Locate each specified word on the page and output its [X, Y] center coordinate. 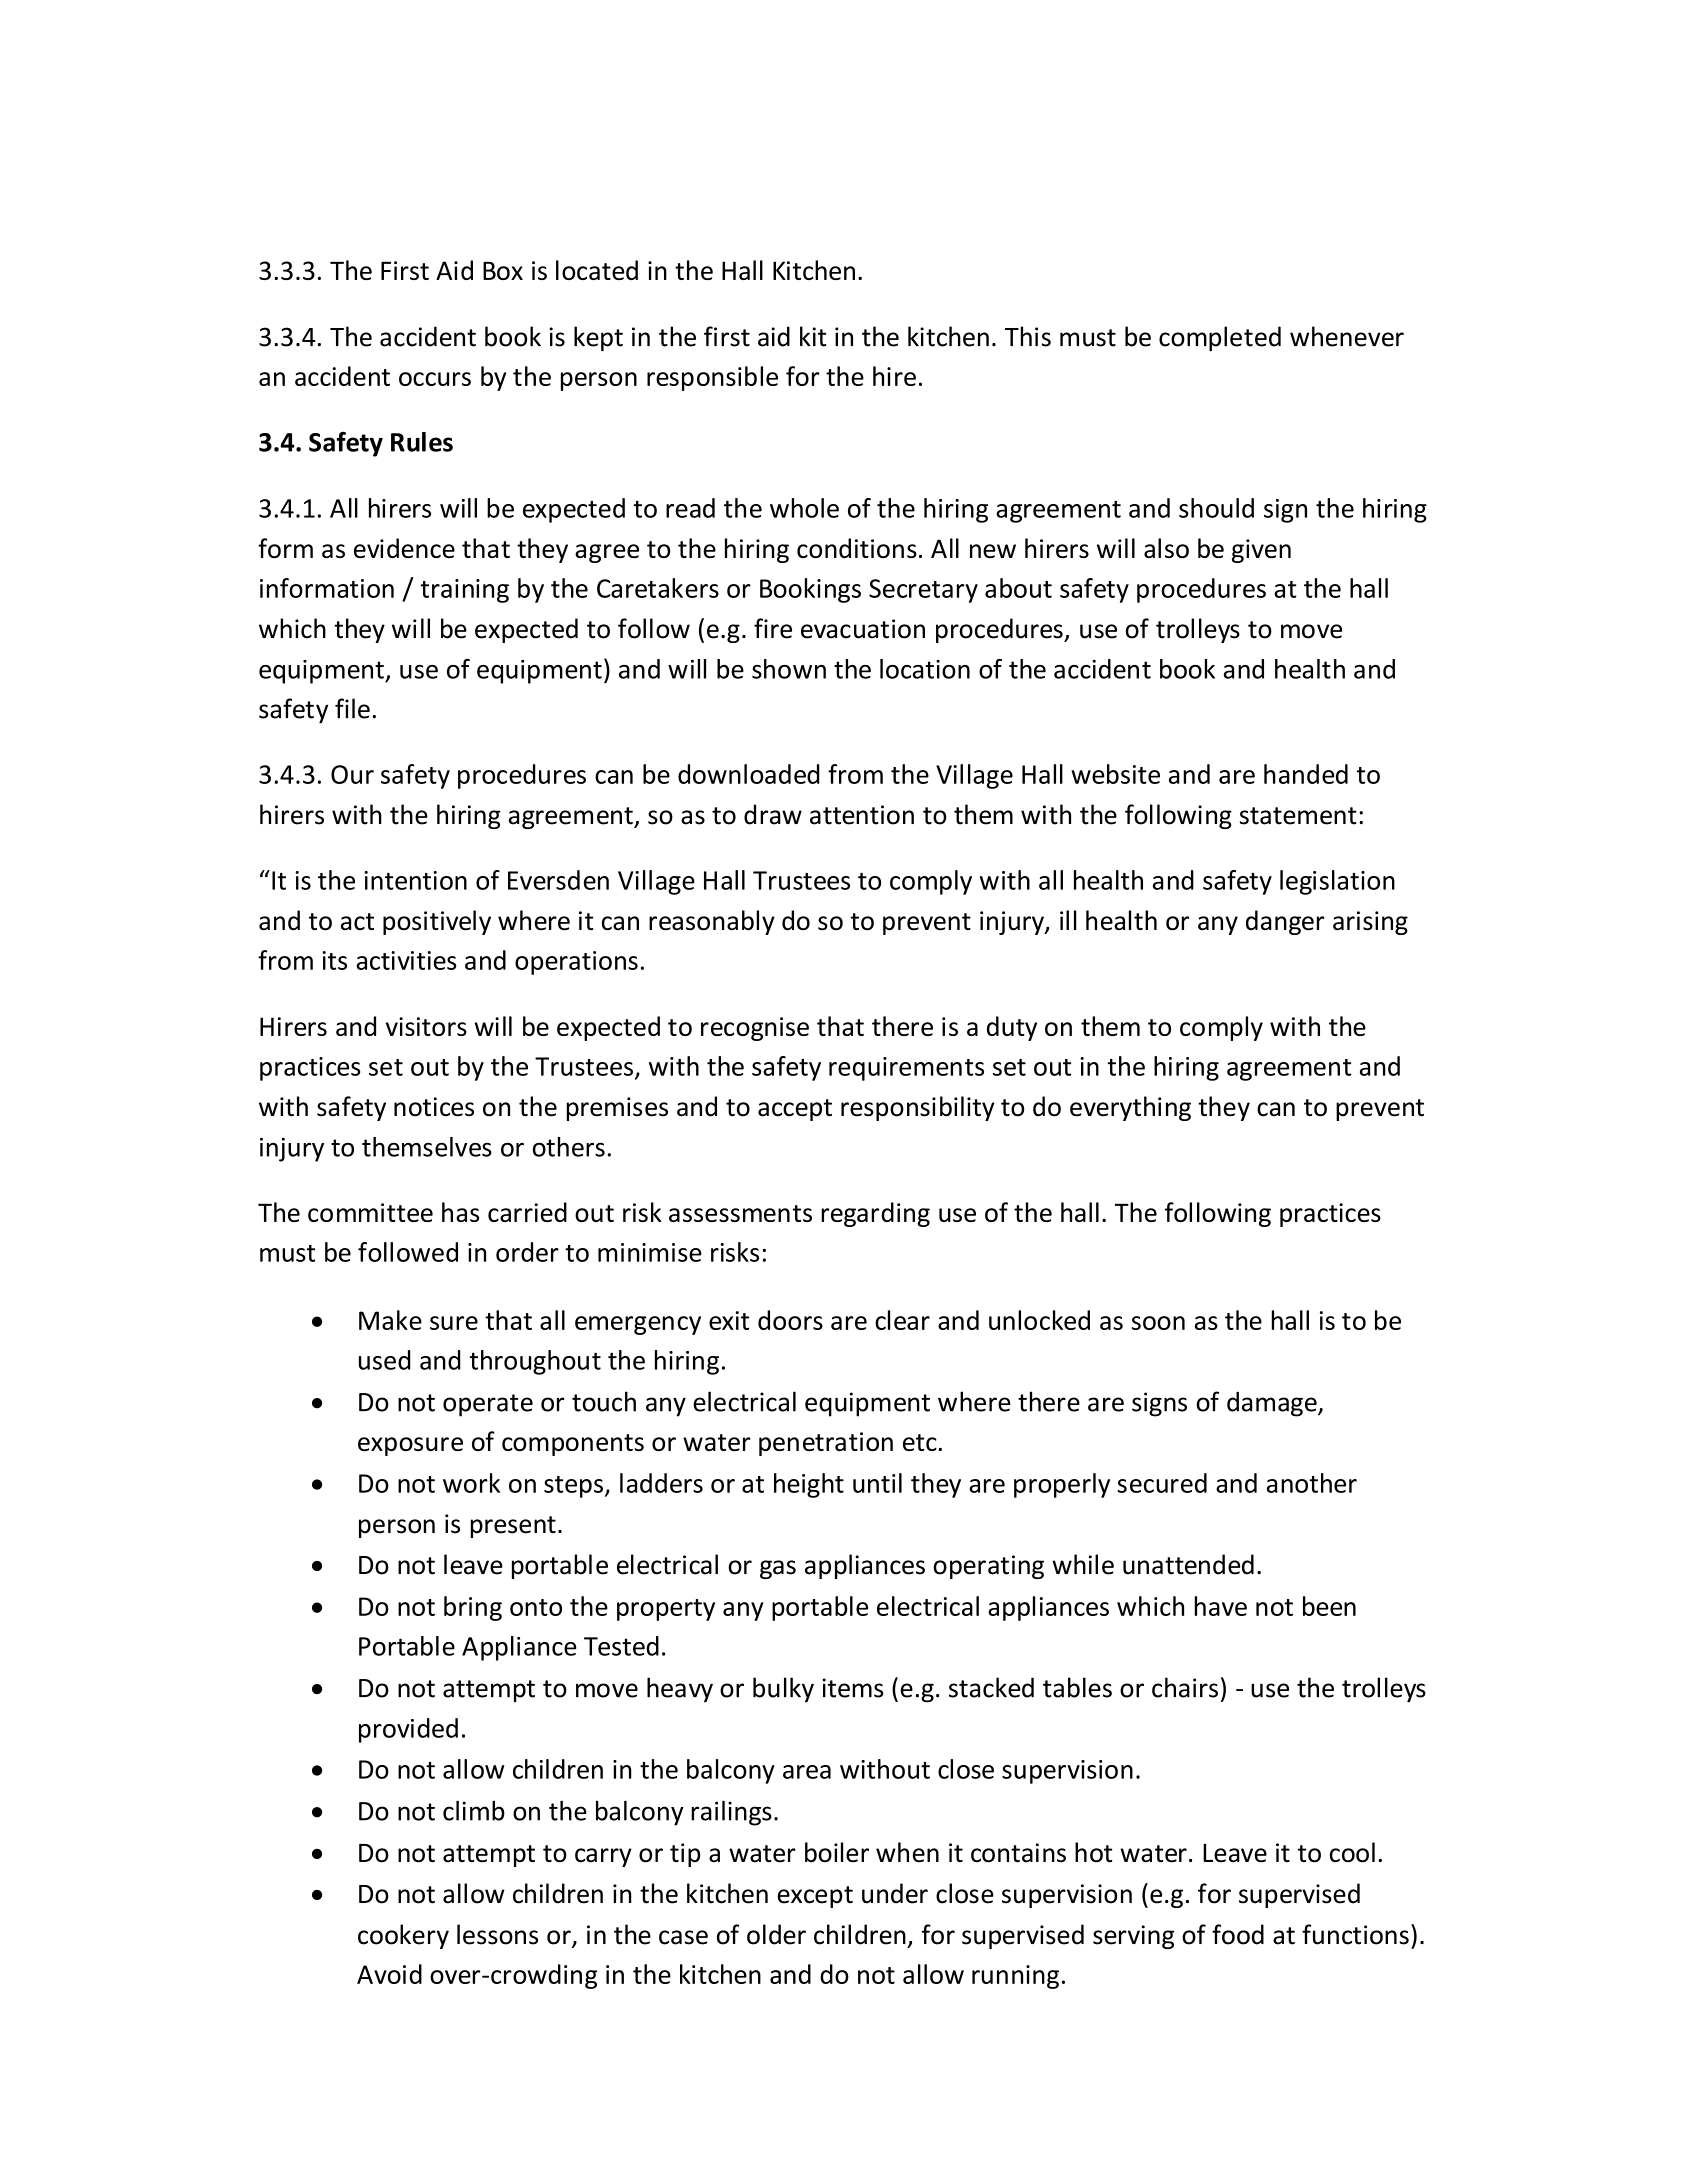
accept [795, 1110]
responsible [712, 378]
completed [1220, 338]
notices [434, 1107]
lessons [497, 1934]
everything [1130, 1108]
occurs [435, 379]
